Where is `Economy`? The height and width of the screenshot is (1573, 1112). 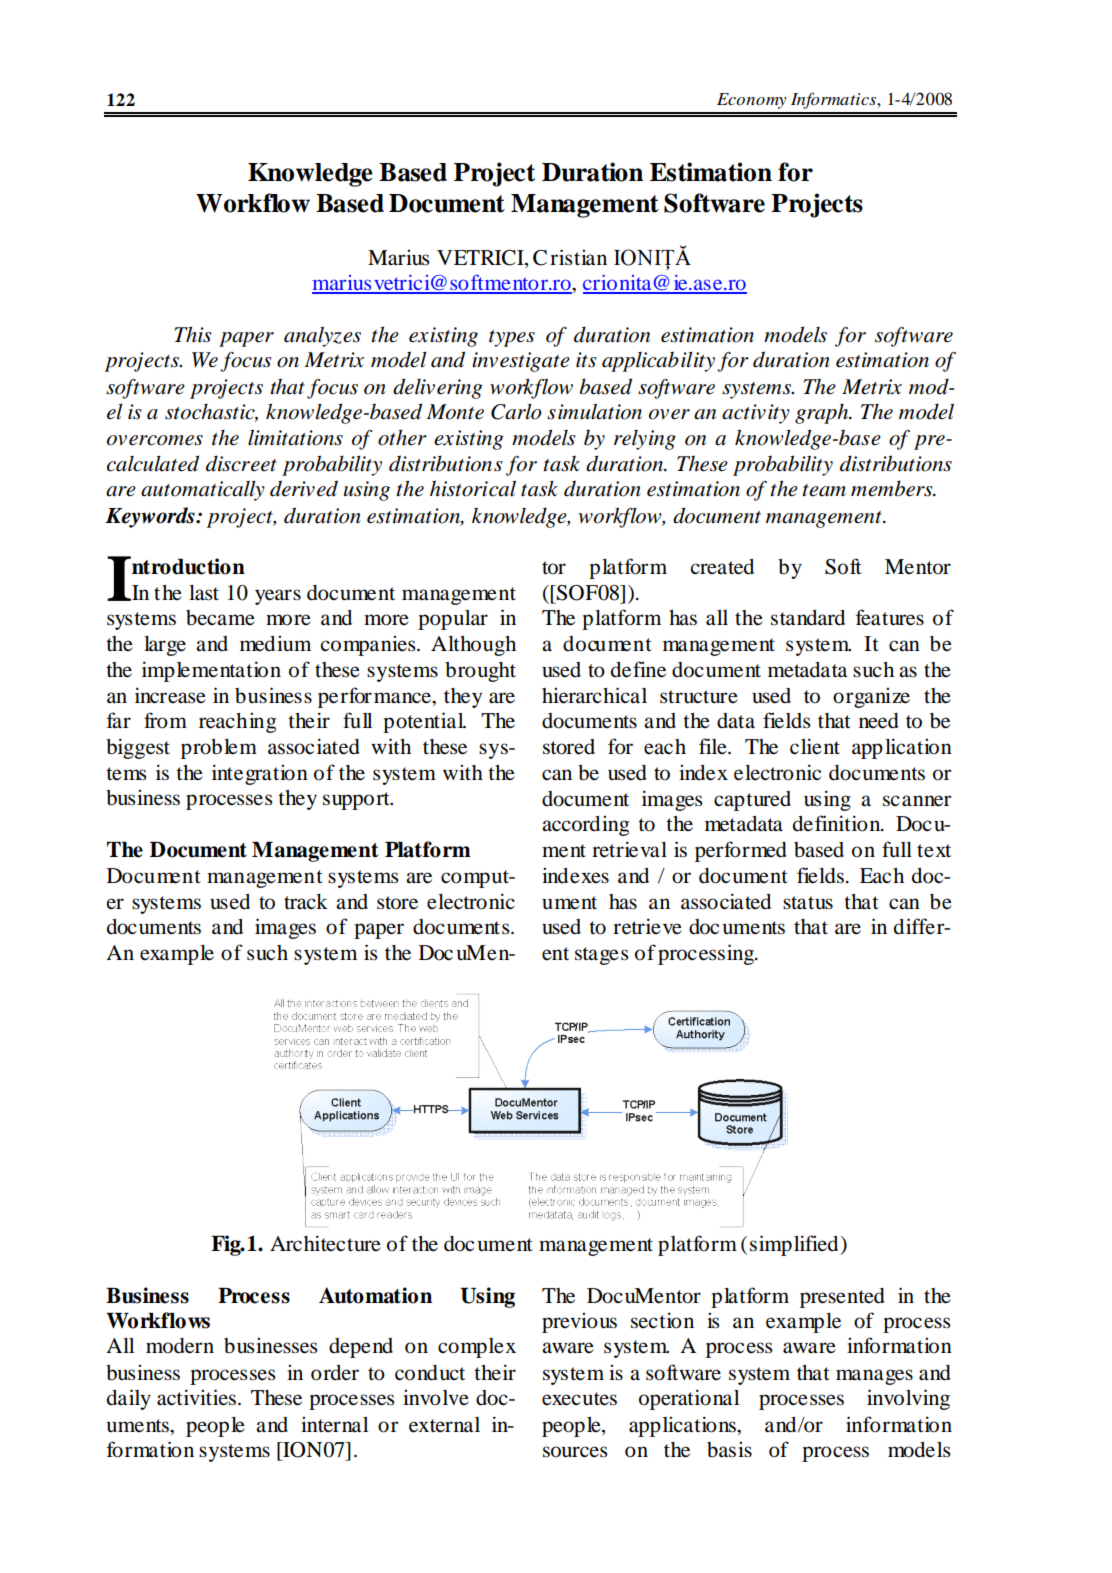
Economy is located at coordinates (751, 101).
